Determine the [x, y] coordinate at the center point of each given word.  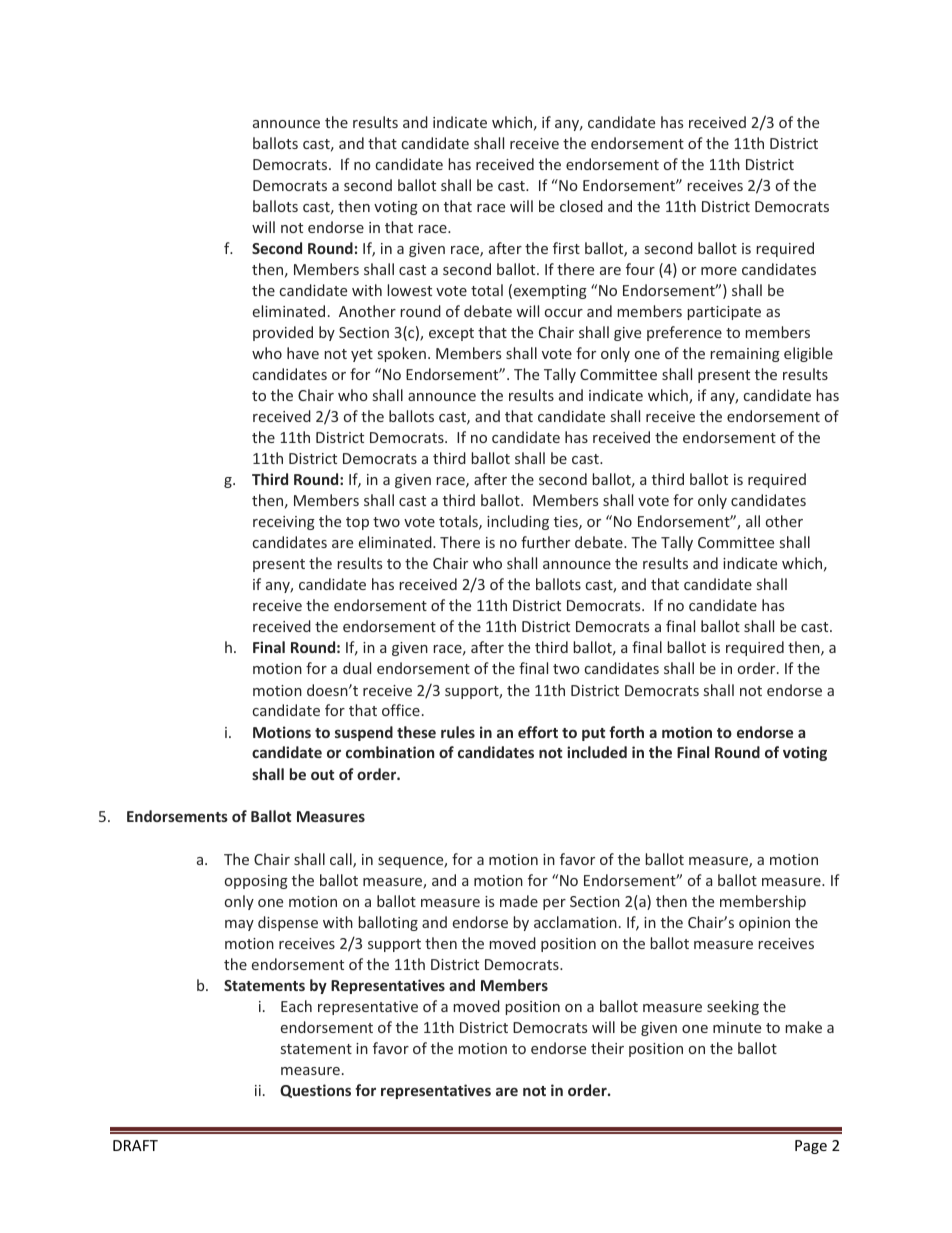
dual [357, 668]
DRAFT [135, 1145]
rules [458, 732]
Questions [315, 1091]
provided [283, 333]
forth [626, 732]
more [719, 271]
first [566, 248]
